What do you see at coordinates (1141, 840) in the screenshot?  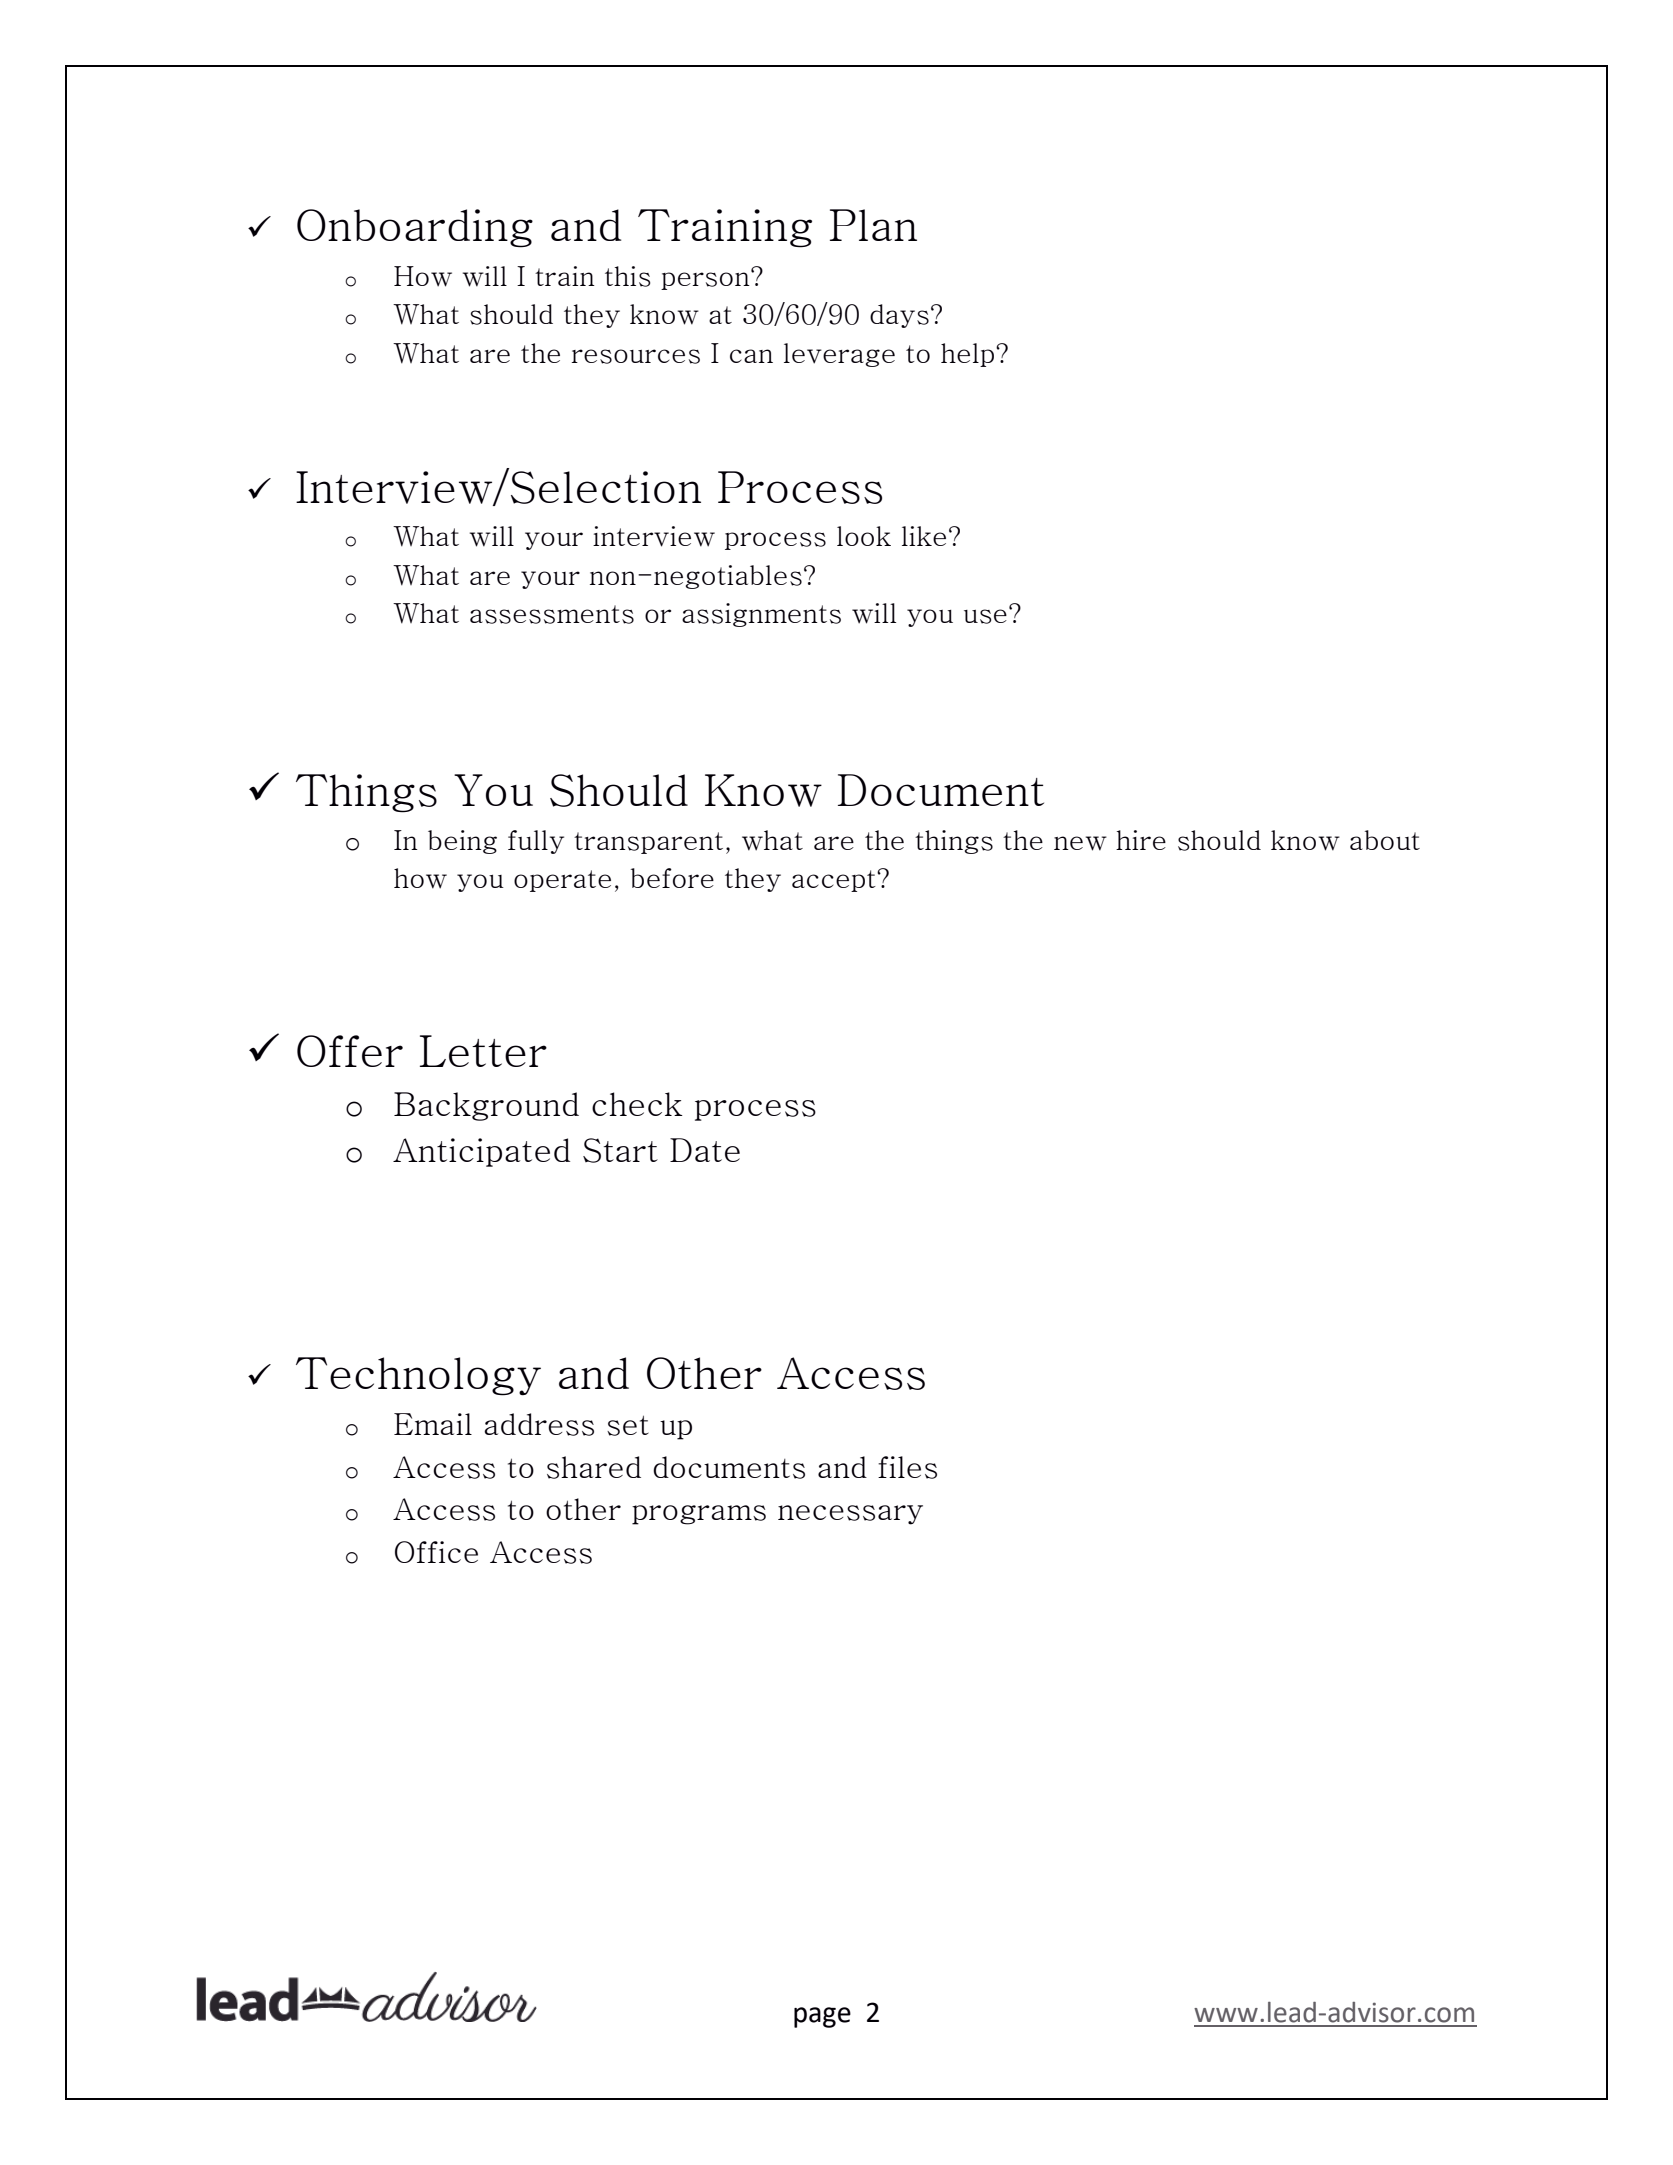 I see `hire` at bounding box center [1141, 840].
